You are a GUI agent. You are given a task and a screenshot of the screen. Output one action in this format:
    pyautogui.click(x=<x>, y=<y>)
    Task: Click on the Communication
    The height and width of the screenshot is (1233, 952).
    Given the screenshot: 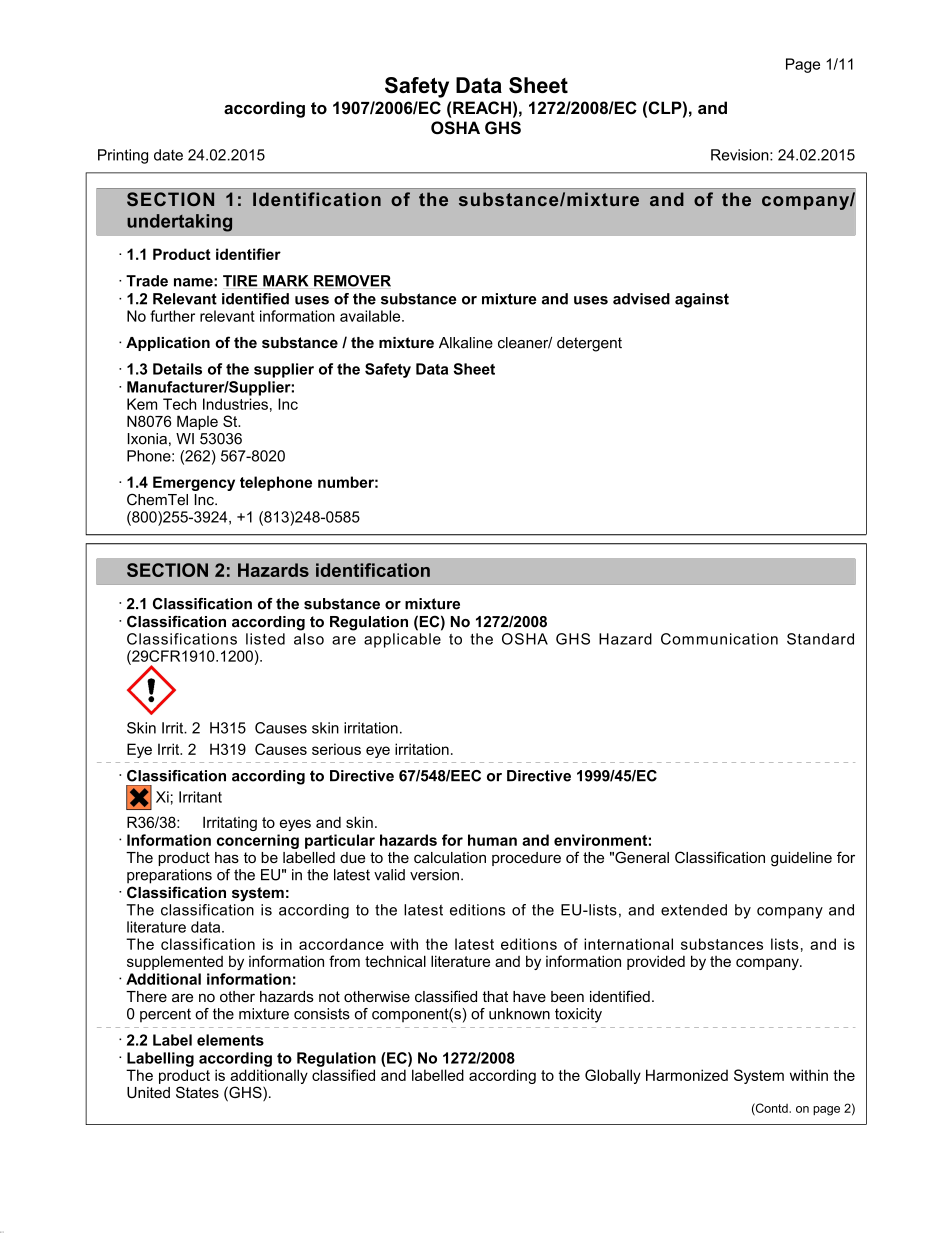 What is the action you would take?
    pyautogui.click(x=719, y=639)
